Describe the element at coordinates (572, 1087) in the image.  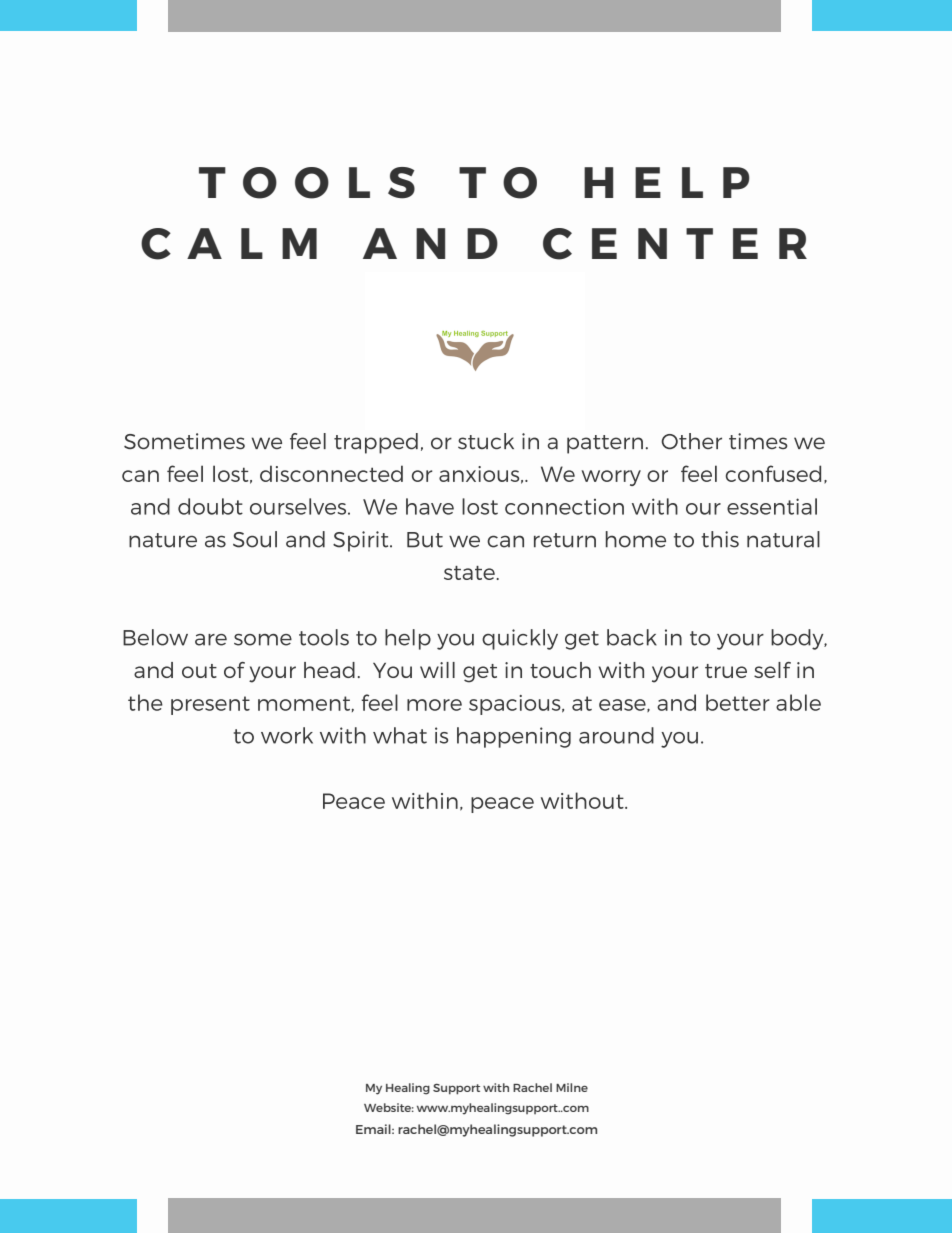
I see `Milne` at that location.
